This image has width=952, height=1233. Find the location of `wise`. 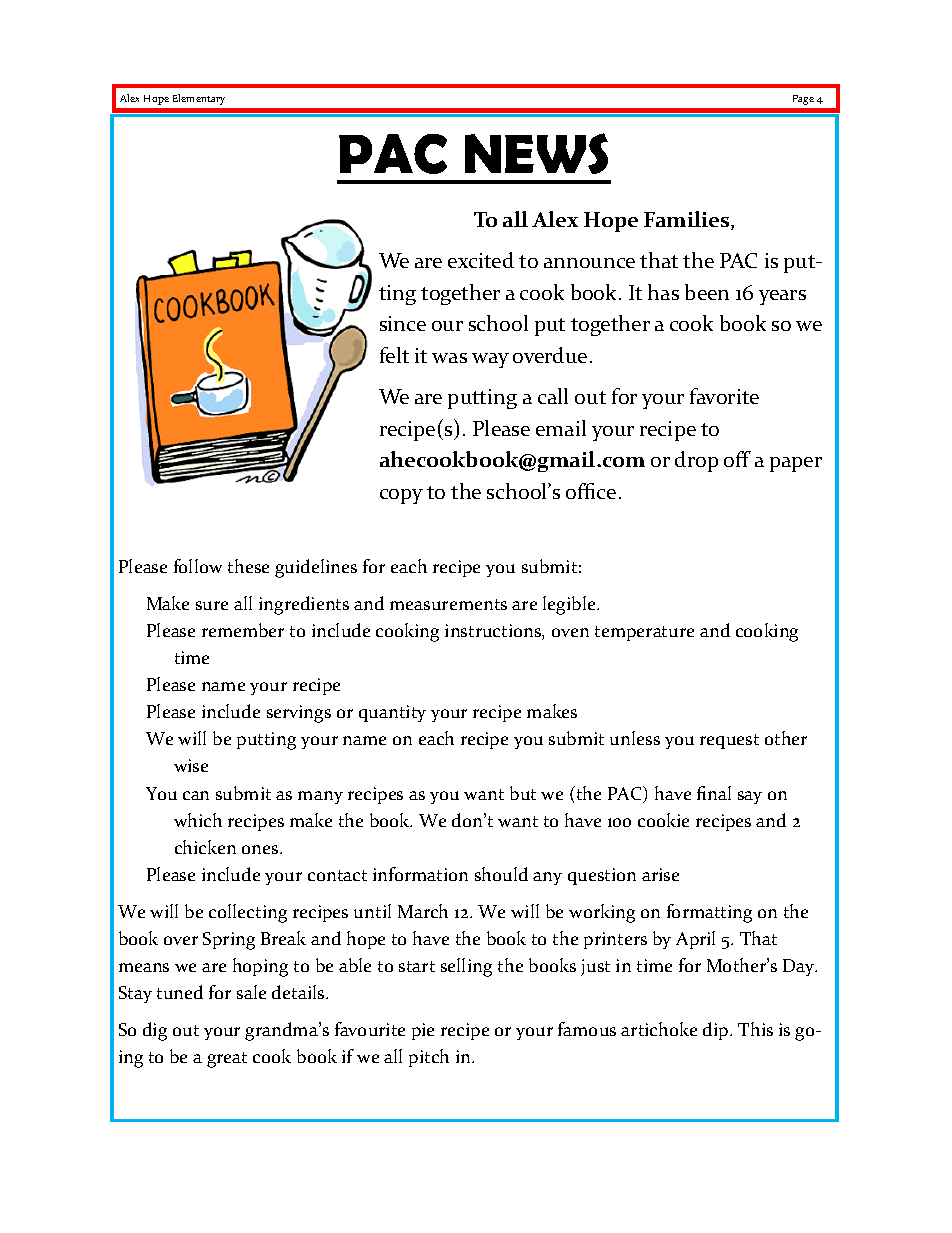

wise is located at coordinates (191, 765).
